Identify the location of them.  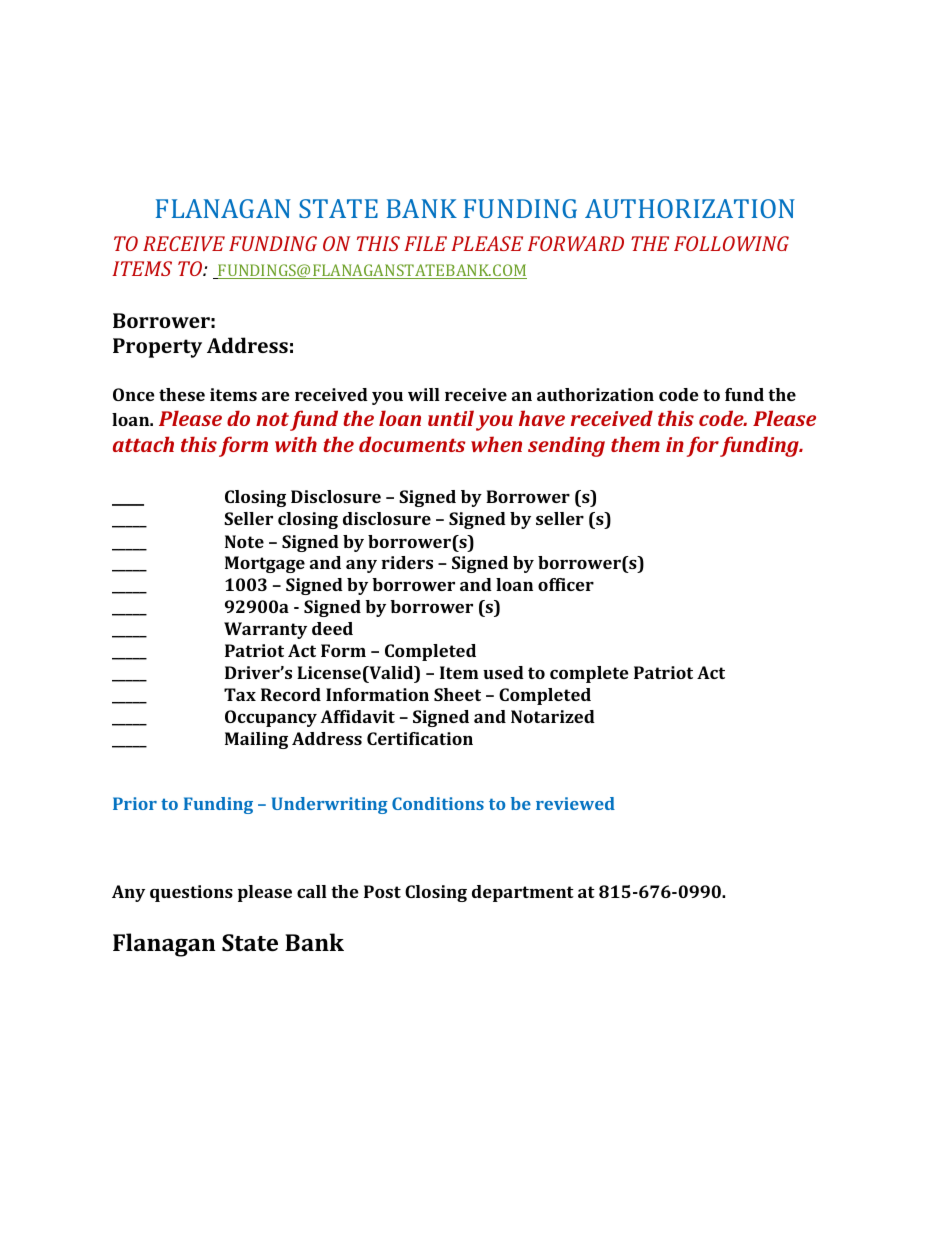
(635, 444).
